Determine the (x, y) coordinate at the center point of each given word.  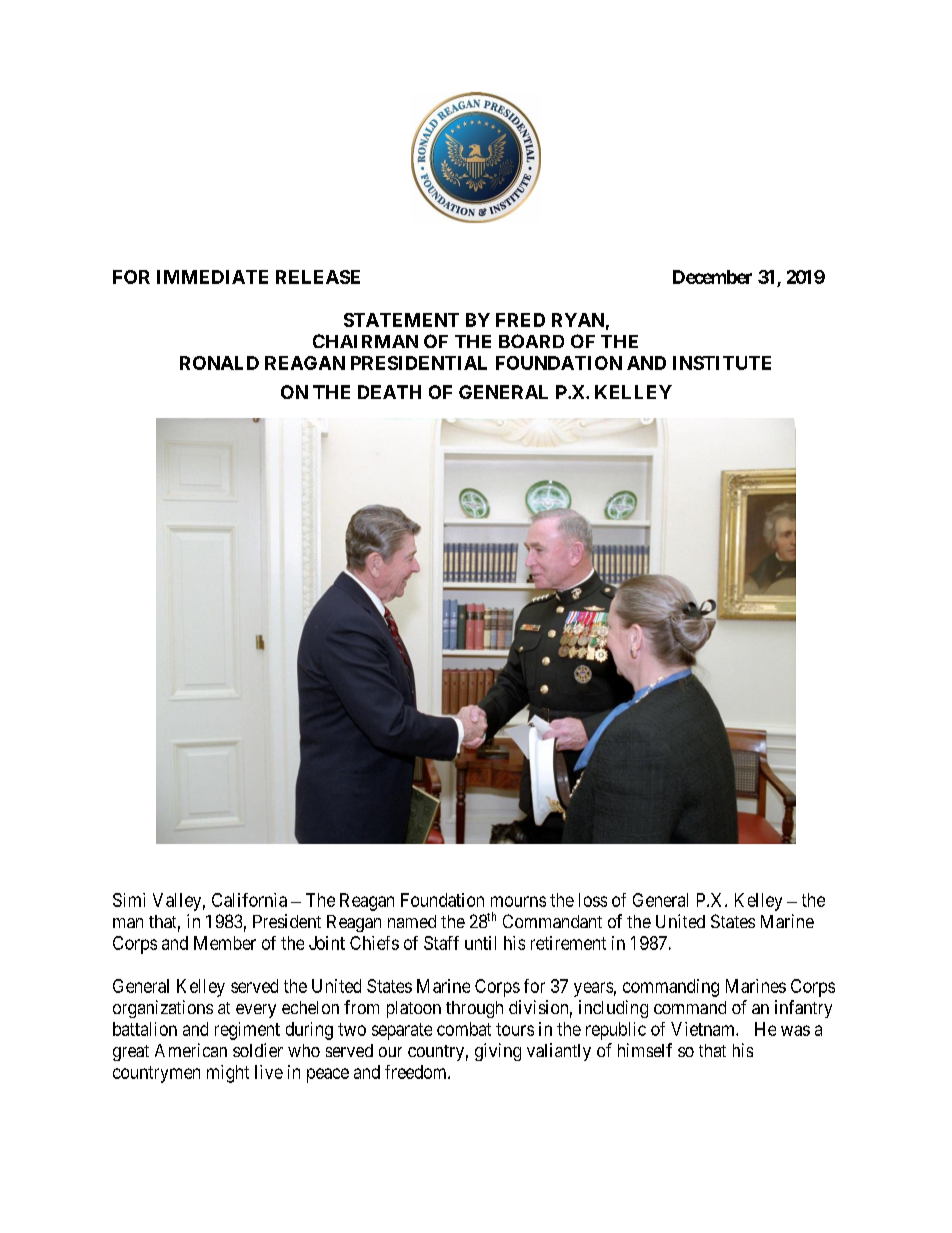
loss (593, 900)
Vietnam (704, 1029)
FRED (520, 320)
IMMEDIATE (212, 277)
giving (498, 1052)
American (191, 1050)
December (712, 277)
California (249, 900)
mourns (518, 901)
